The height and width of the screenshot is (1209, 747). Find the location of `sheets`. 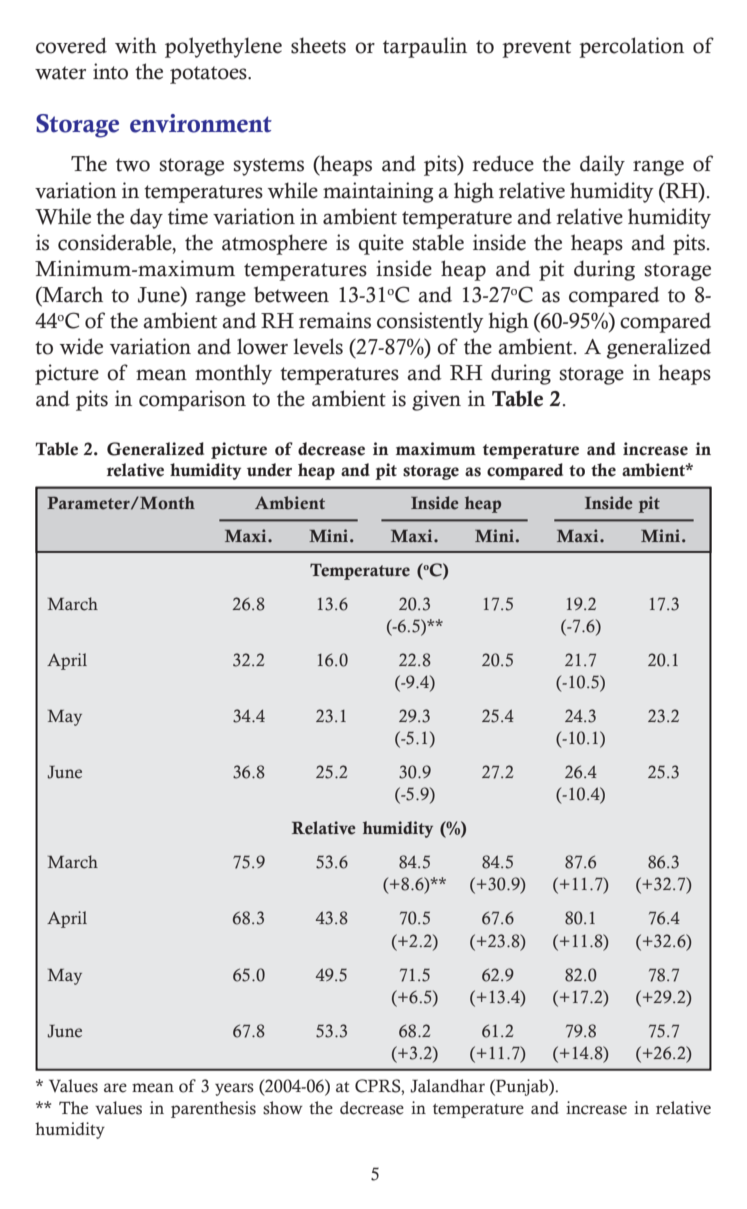

sheets is located at coordinates (318, 45).
